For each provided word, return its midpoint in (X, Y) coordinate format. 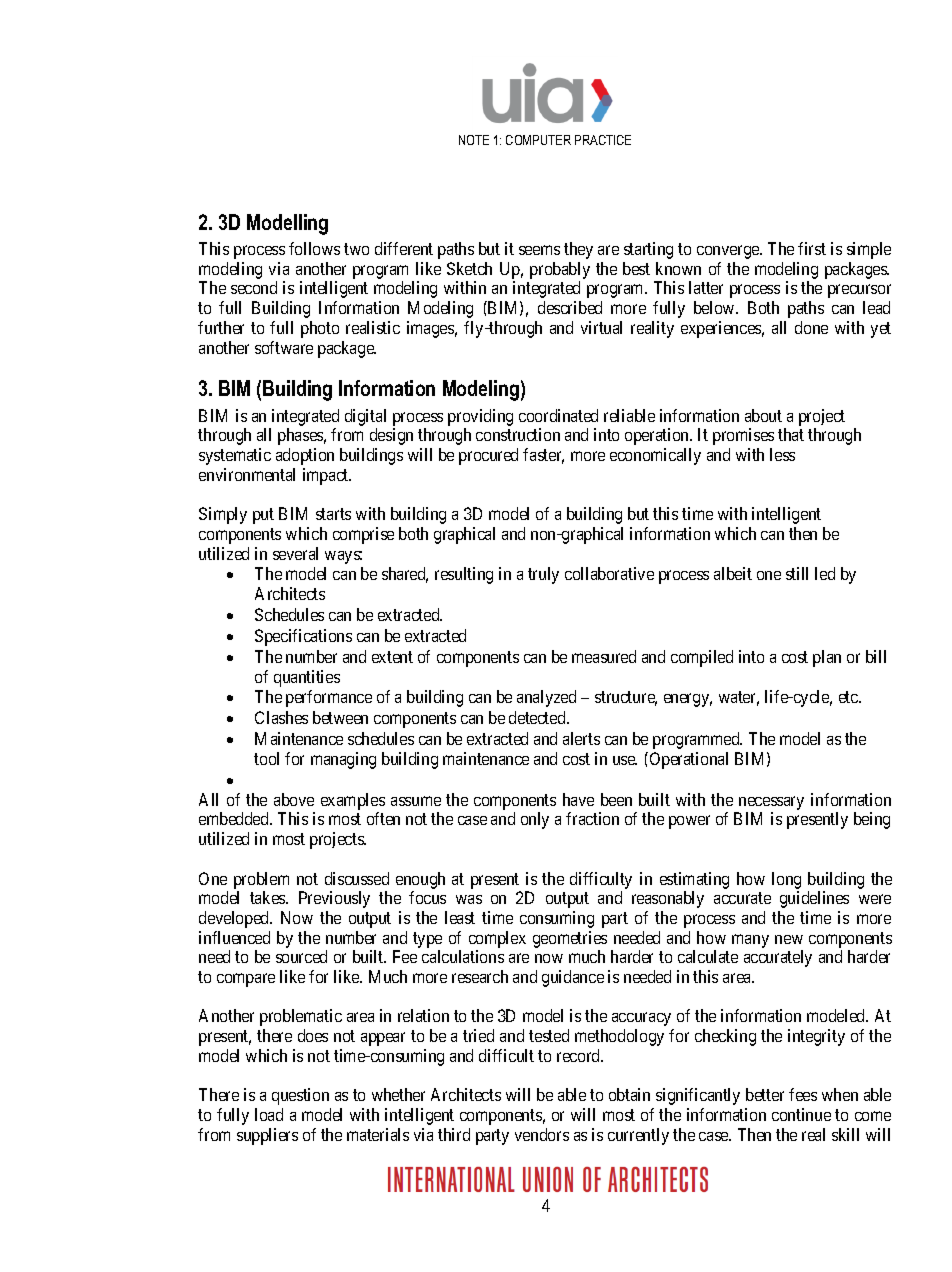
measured (604, 656)
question (300, 1096)
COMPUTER (538, 140)
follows (314, 248)
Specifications (303, 637)
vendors (542, 1134)
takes (268, 897)
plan (827, 658)
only (535, 820)
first (812, 248)
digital (365, 417)
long (786, 880)
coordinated (558, 415)
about (763, 415)
